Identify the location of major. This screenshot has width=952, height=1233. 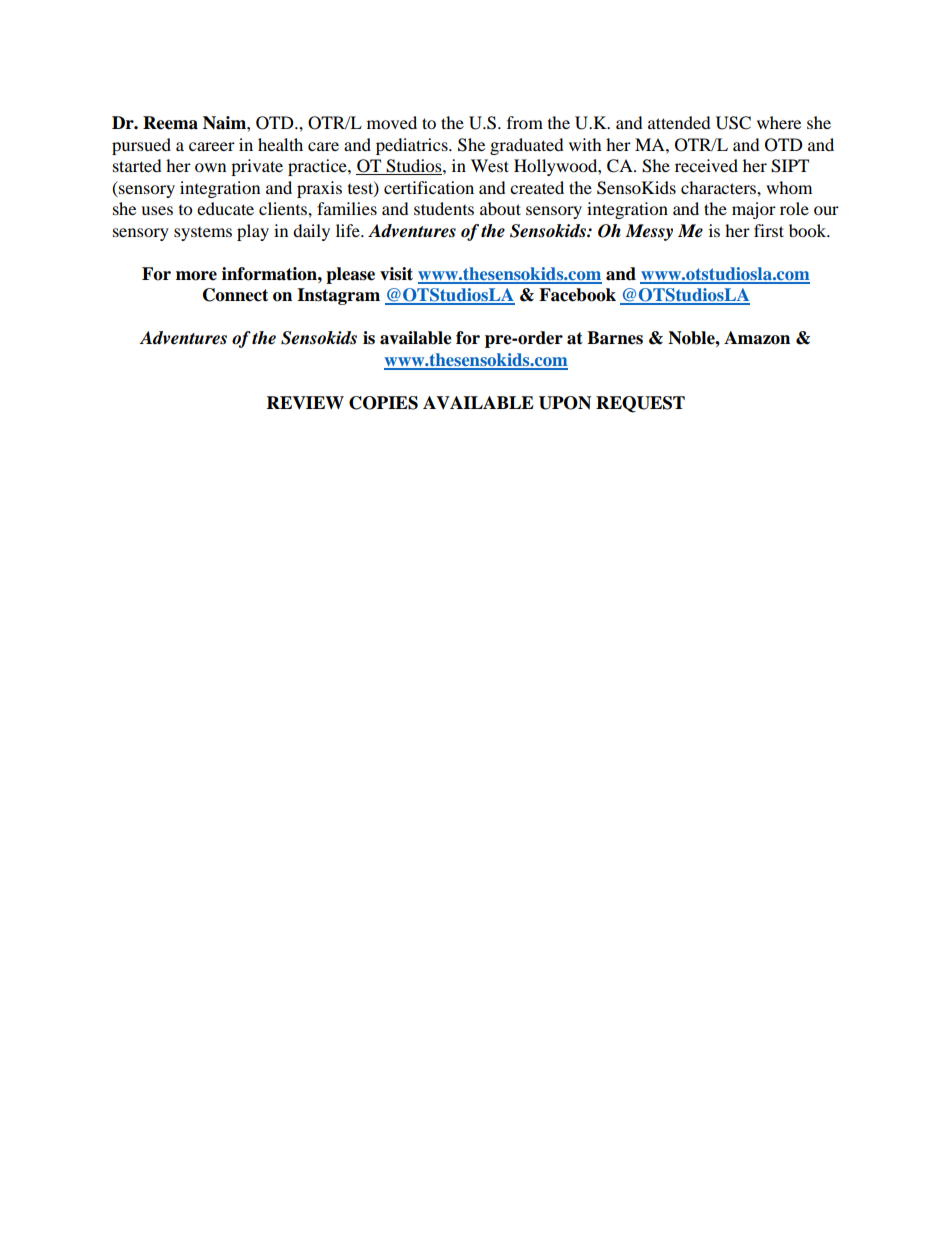
(754, 210).
